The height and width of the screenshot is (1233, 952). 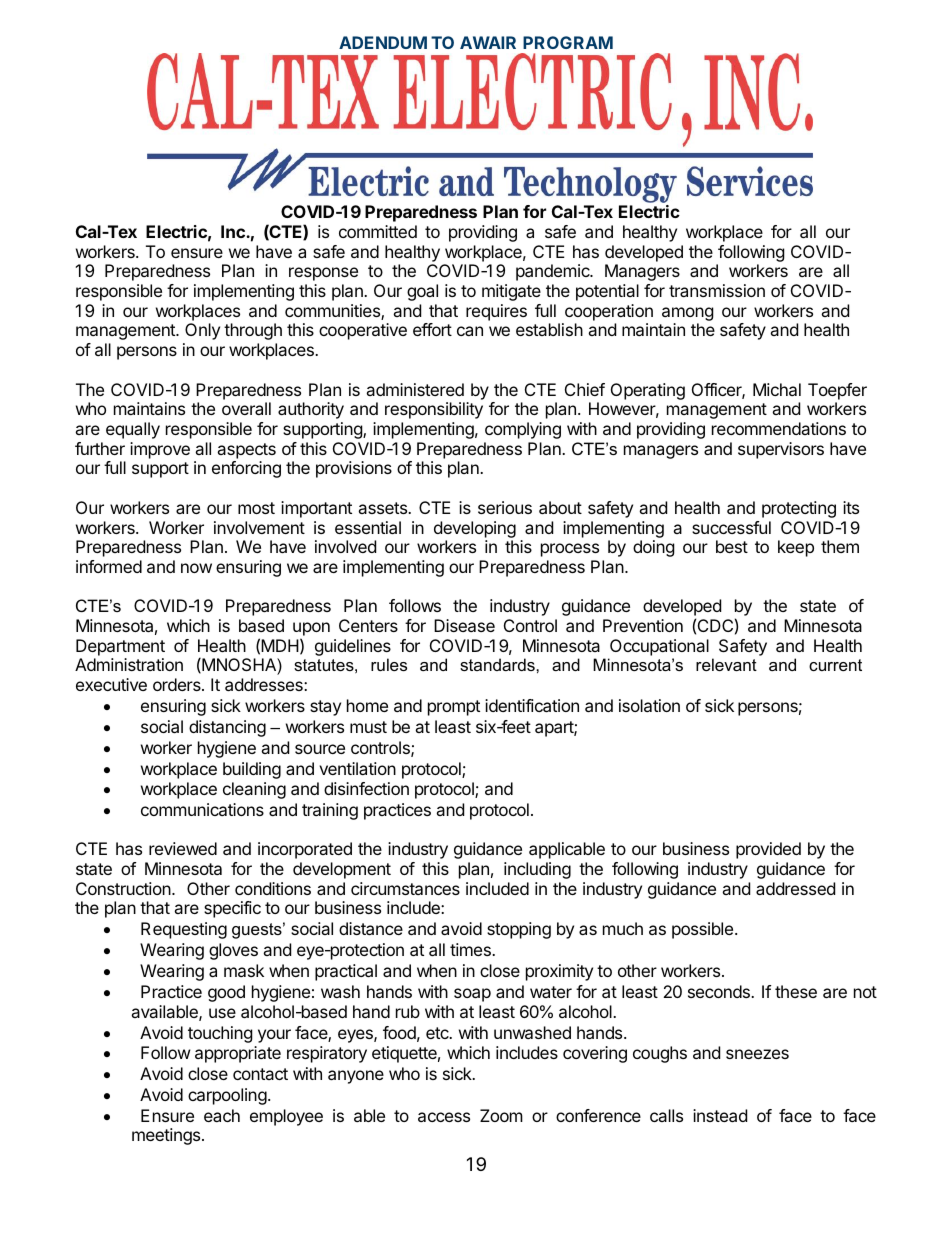 I want to click on AWAIR, so click(x=488, y=42).
